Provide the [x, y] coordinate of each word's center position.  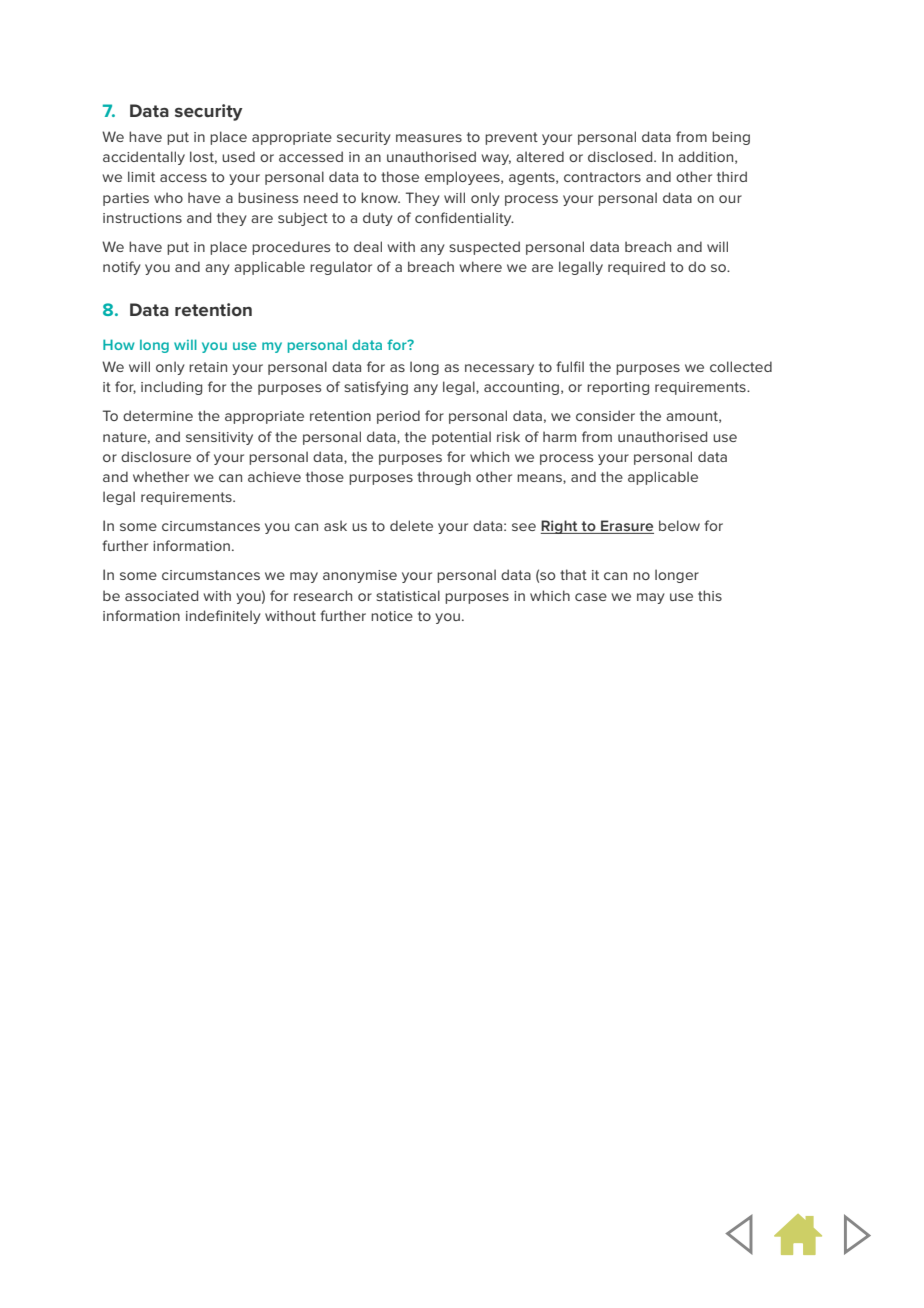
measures [429, 138]
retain [208, 367]
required [636, 268]
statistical [408, 595]
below [679, 525]
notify [122, 268]
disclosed [621, 156]
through [444, 478]
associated [161, 595]
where [480, 266]
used [238, 156]
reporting [618, 388]
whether [161, 476]
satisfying [376, 388]
